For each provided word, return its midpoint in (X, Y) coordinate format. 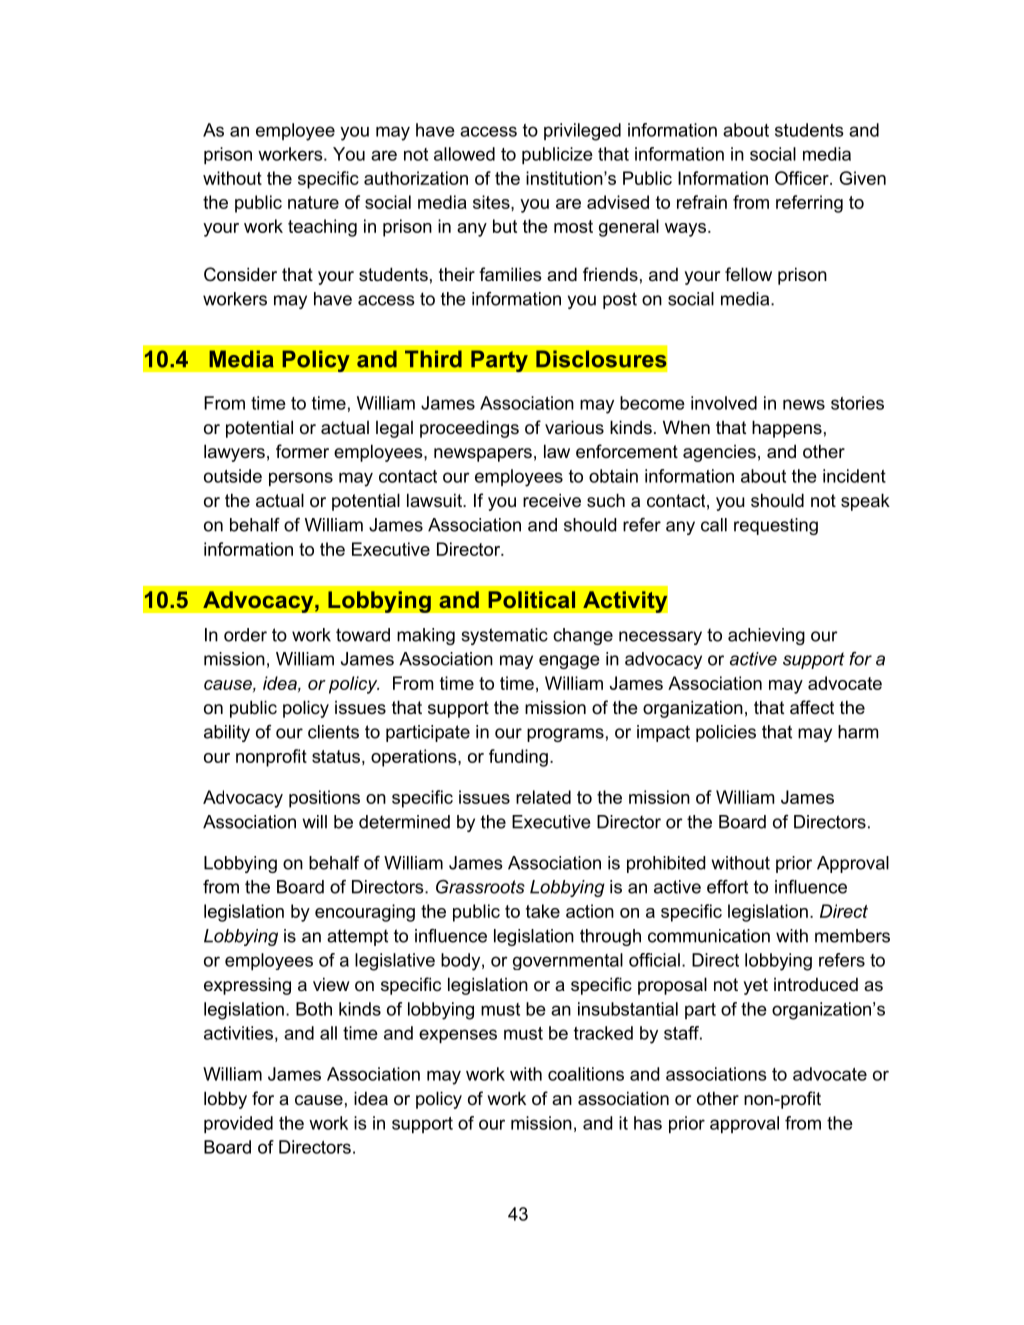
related (543, 797)
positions (324, 799)
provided (238, 1124)
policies (726, 733)
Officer (803, 178)
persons (301, 479)
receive (552, 500)
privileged (582, 132)
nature (313, 202)
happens (787, 429)
